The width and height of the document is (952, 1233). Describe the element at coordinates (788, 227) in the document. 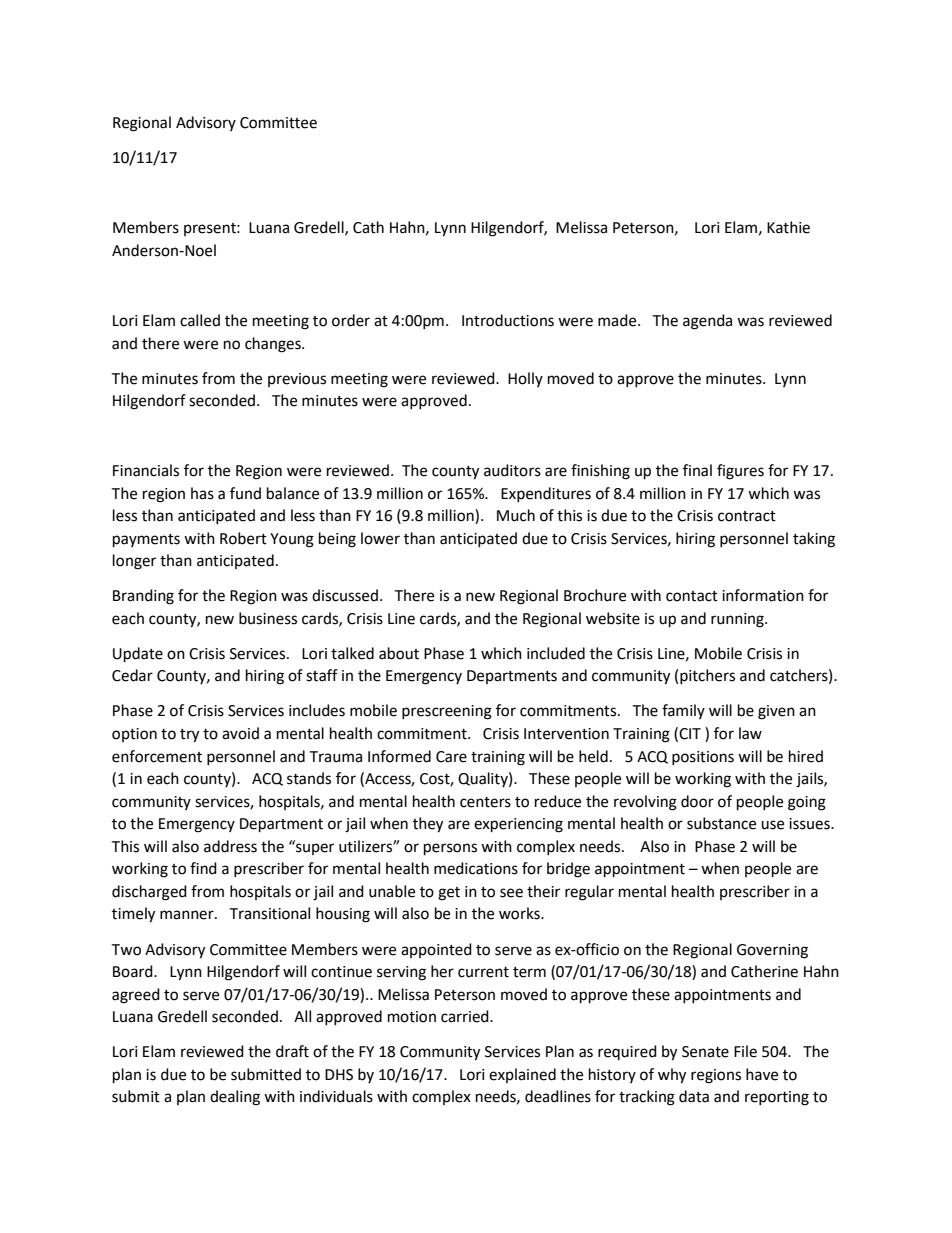

I see `Kathie` at that location.
